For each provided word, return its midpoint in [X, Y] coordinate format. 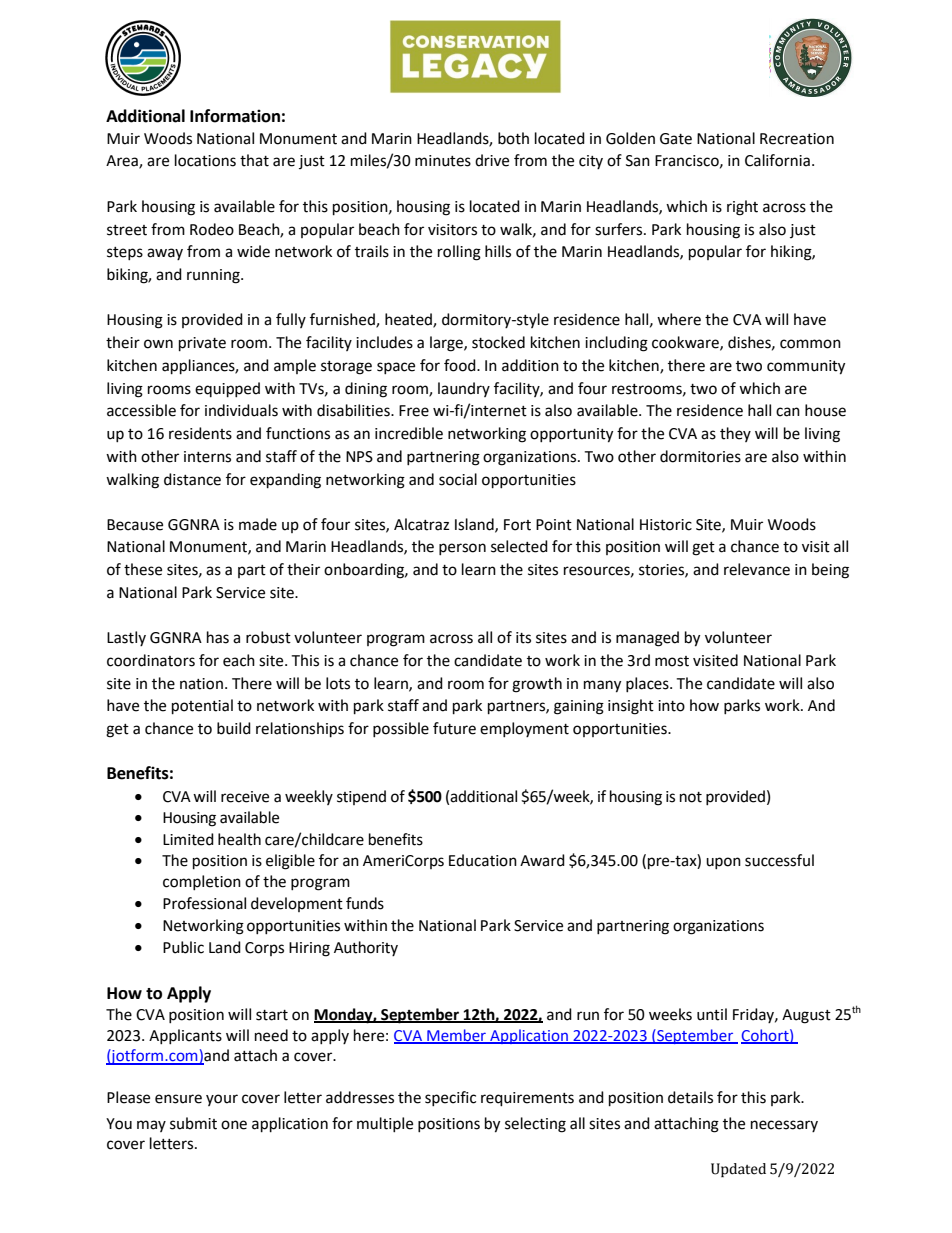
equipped [227, 390]
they [735, 434]
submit [193, 1123]
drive [492, 160]
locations [205, 160]
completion [202, 882]
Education [483, 860]
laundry [464, 389]
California [777, 160]
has [218, 637]
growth [537, 685]
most [672, 661]
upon [723, 863]
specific [450, 1098]
